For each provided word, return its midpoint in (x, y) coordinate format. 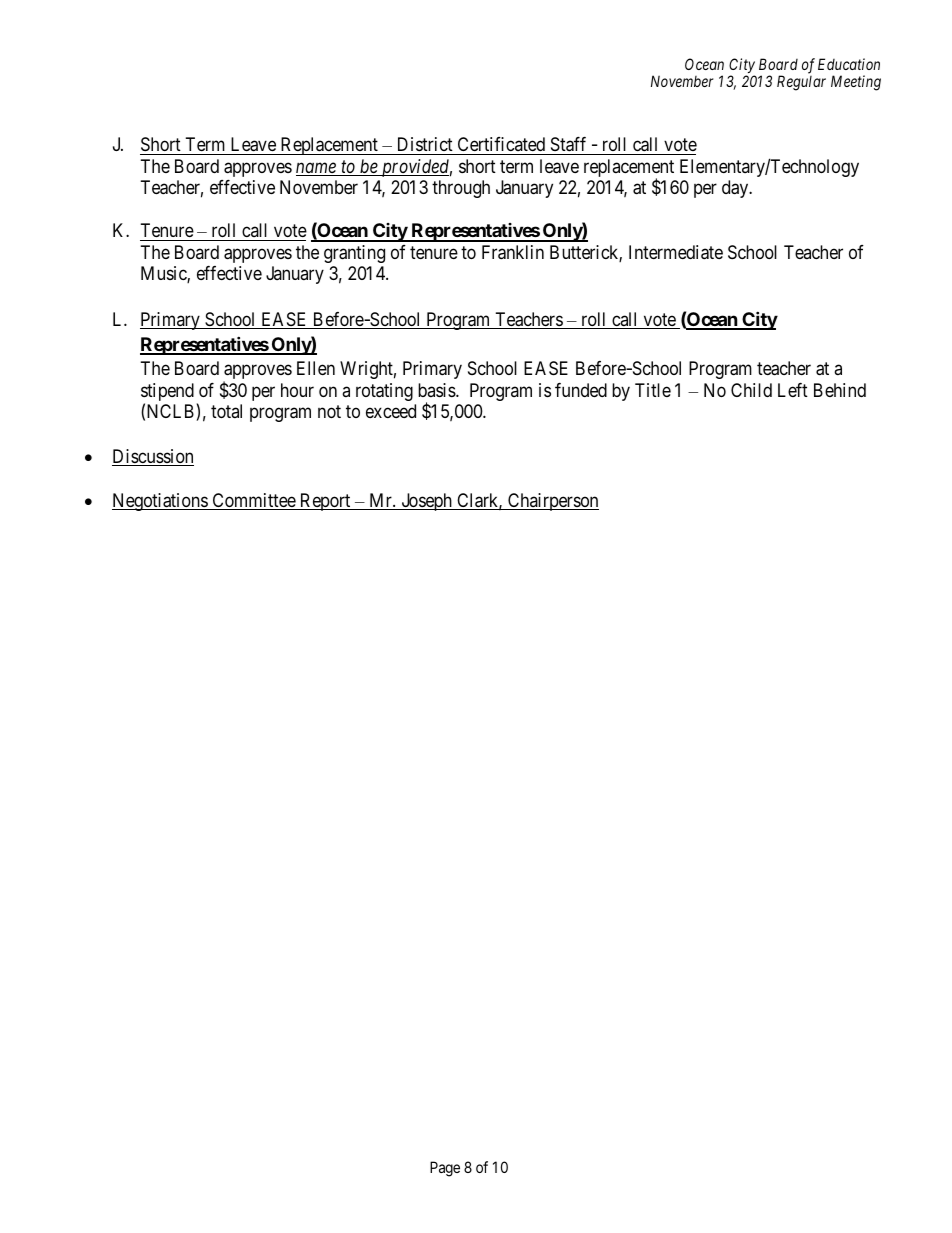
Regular (801, 83)
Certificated (501, 144)
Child (751, 390)
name (317, 169)
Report (325, 502)
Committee (253, 501)
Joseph (426, 502)
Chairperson (552, 502)
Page (445, 1169)
